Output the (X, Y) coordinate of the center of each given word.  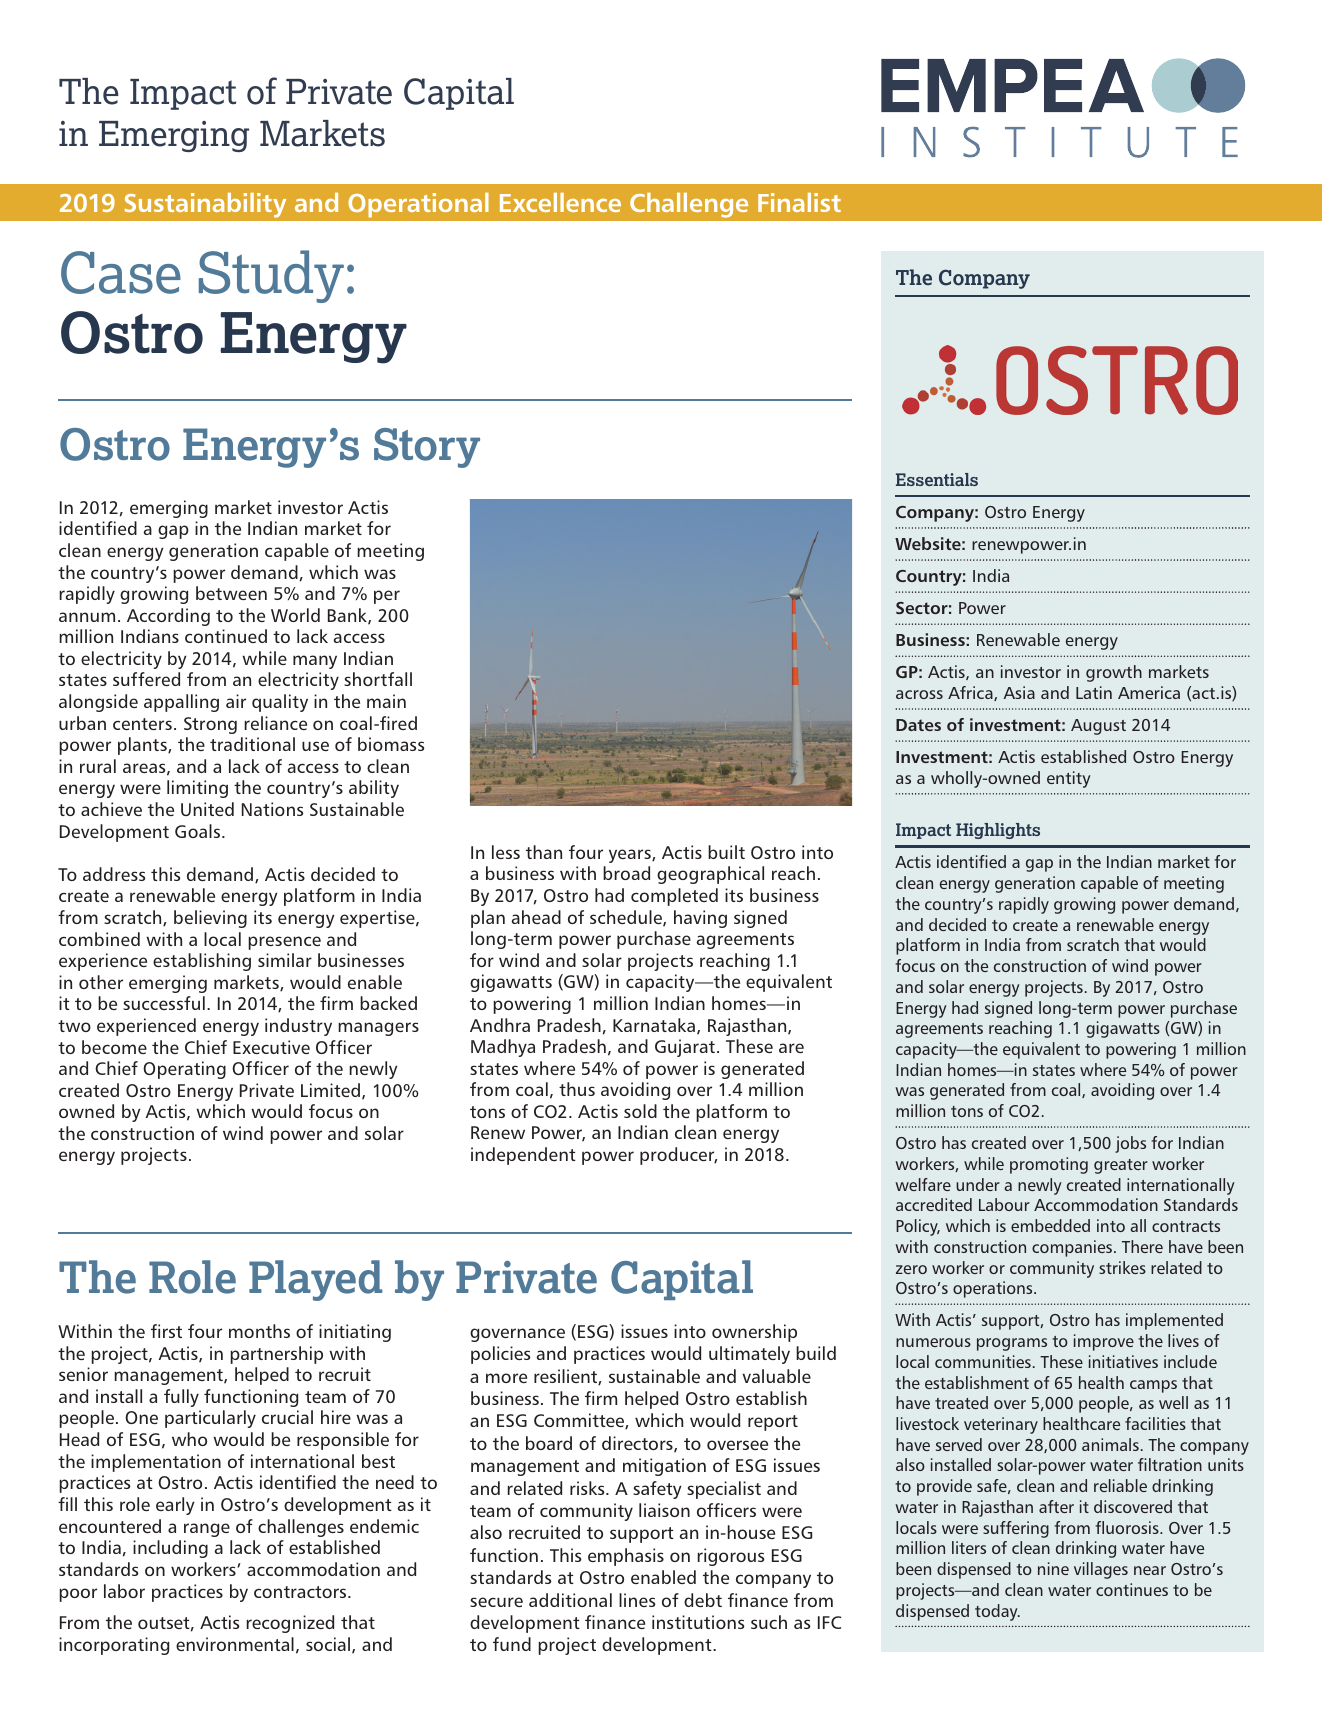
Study (271, 276)
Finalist (799, 202)
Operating (184, 1070)
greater (1121, 1166)
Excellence (560, 202)
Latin (1094, 692)
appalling (181, 703)
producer (678, 1156)
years (631, 856)
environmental (235, 1644)
